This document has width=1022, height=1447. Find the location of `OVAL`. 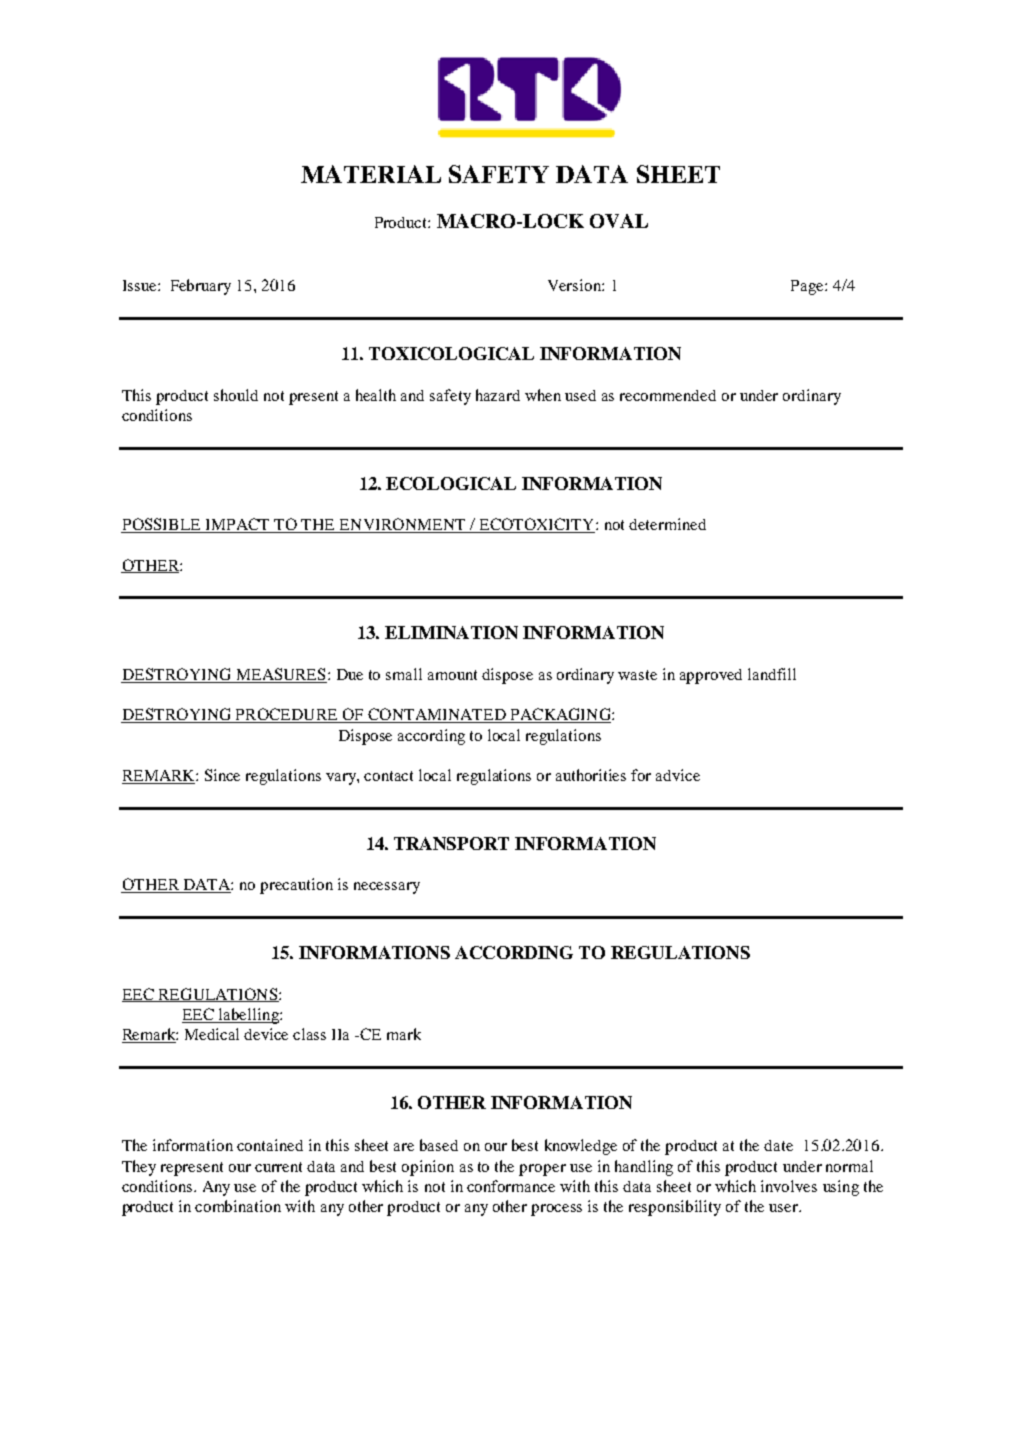

OVAL is located at coordinates (619, 221).
